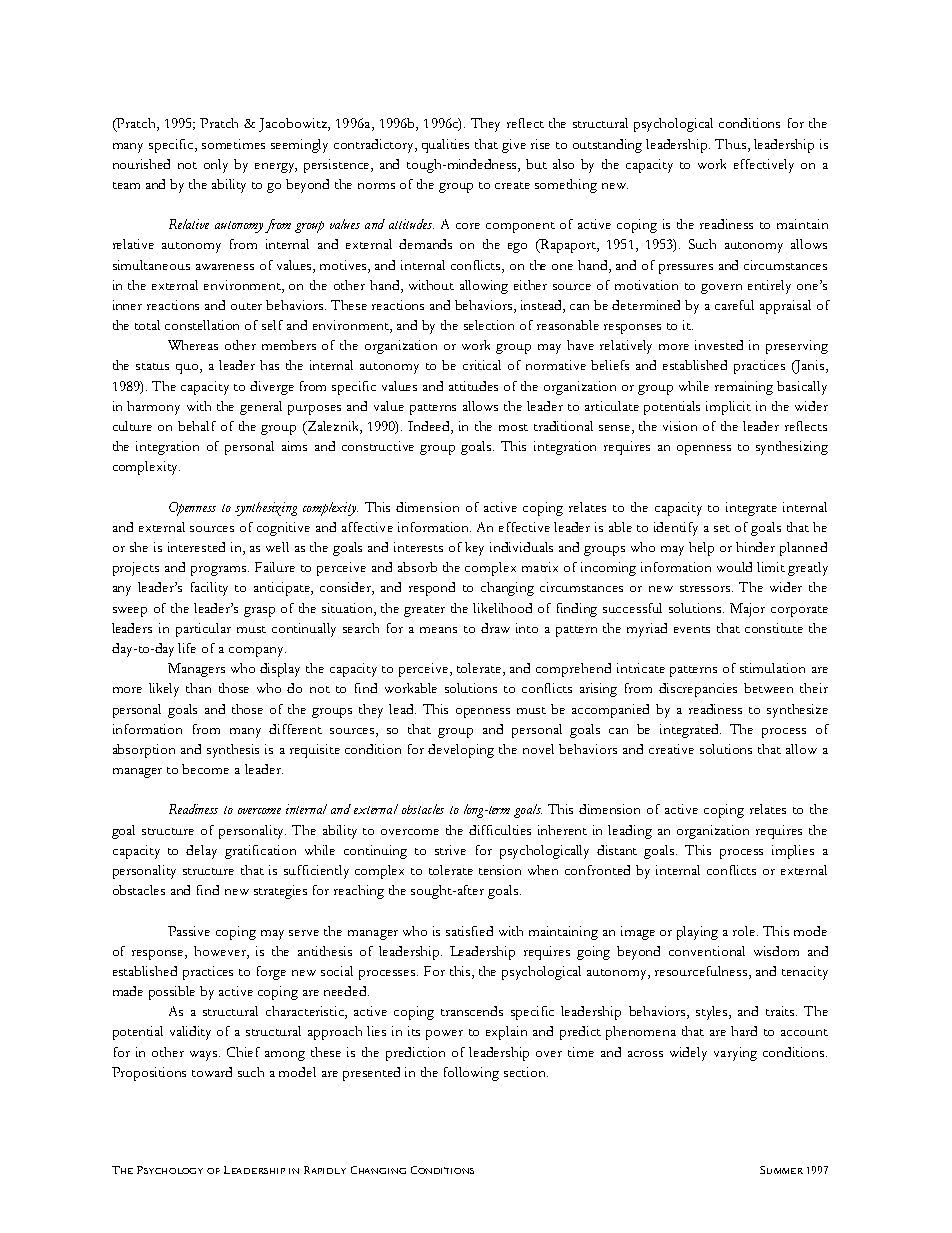 Image resolution: width=952 pixels, height=1233 pixels. Describe the element at coordinates (201, 852) in the screenshot. I see `delay` at that location.
